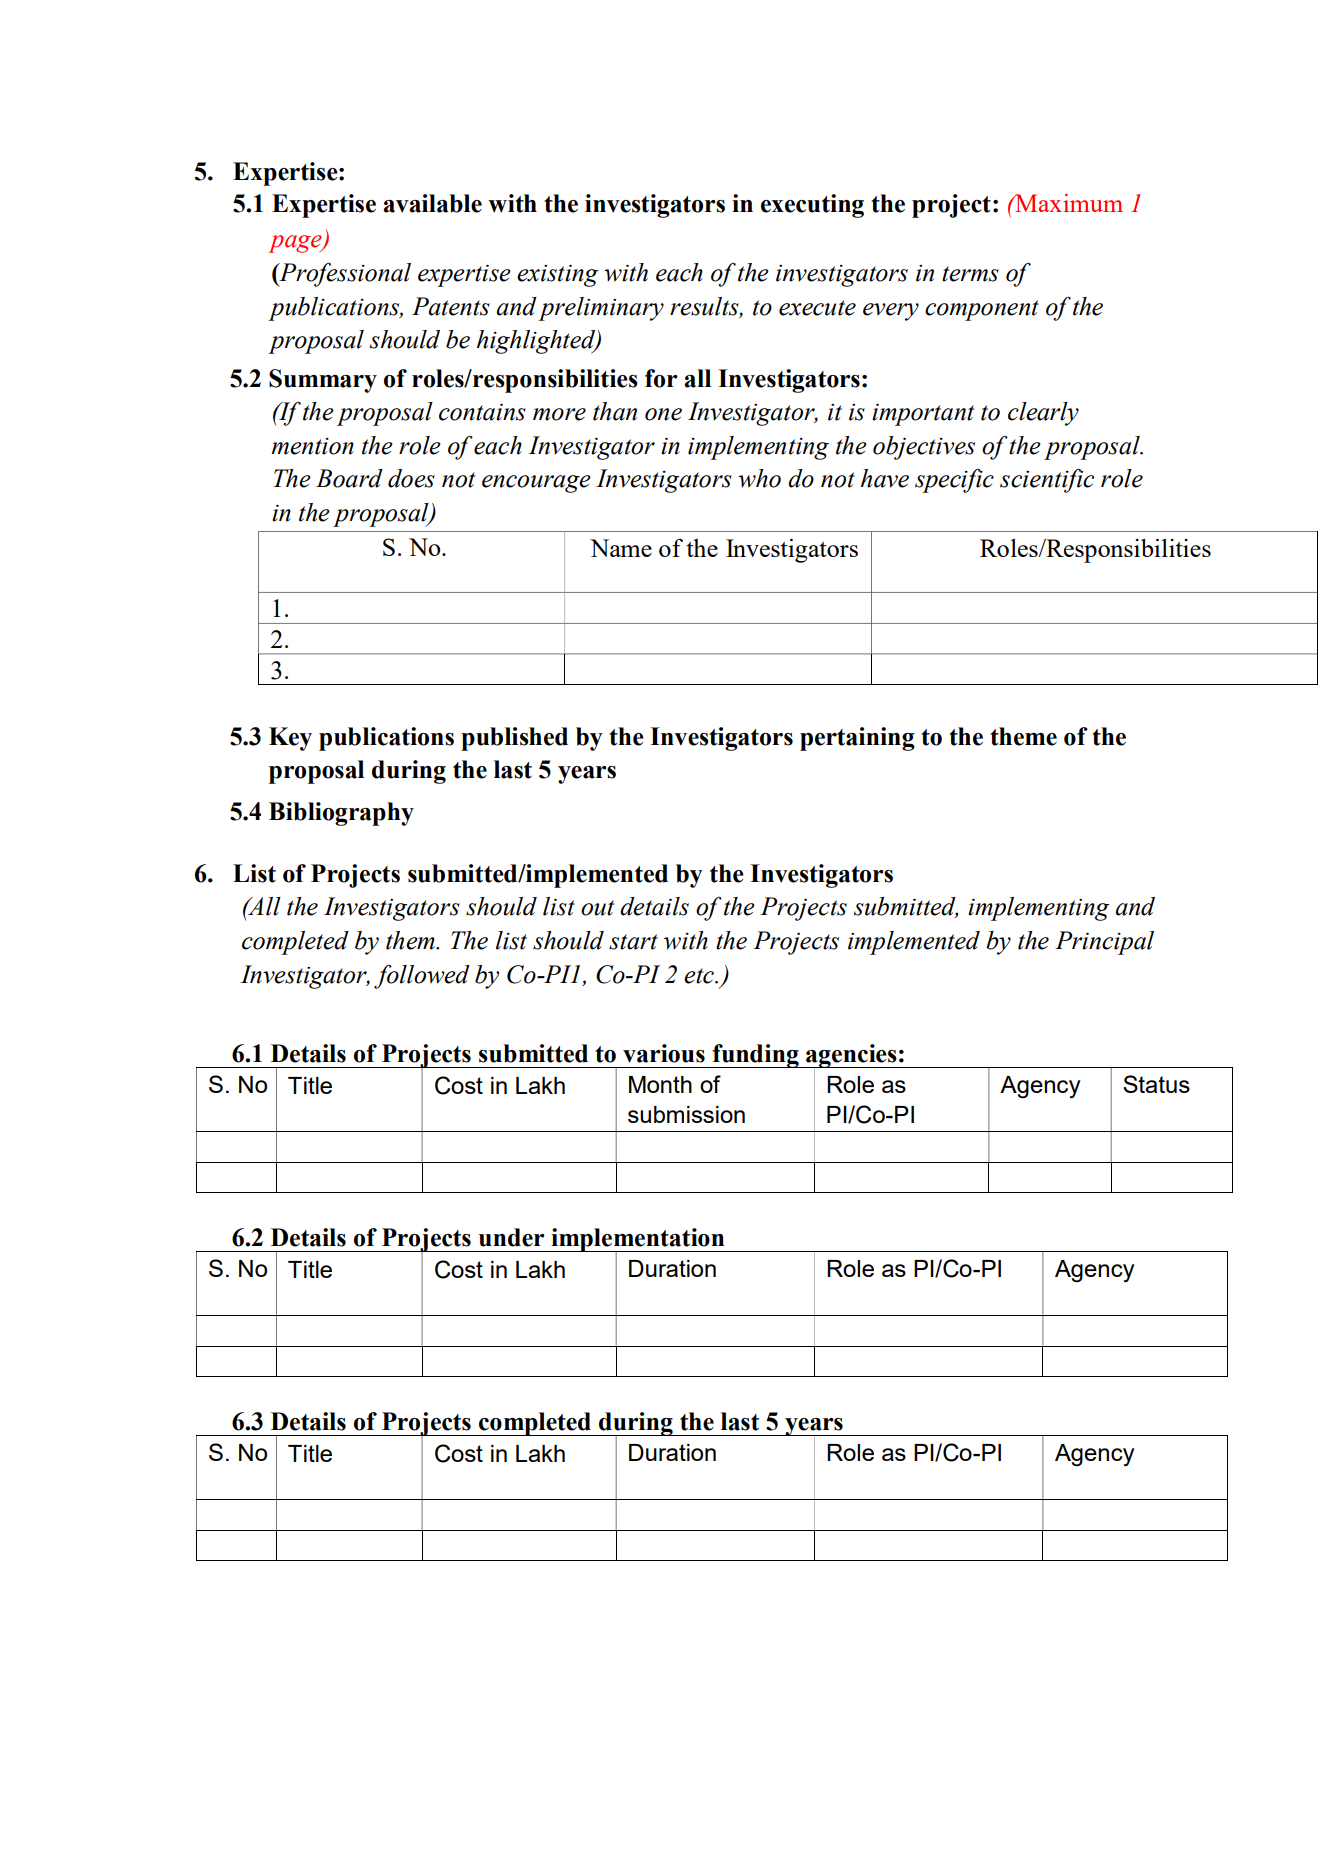  I want to click on under, so click(512, 1237).
